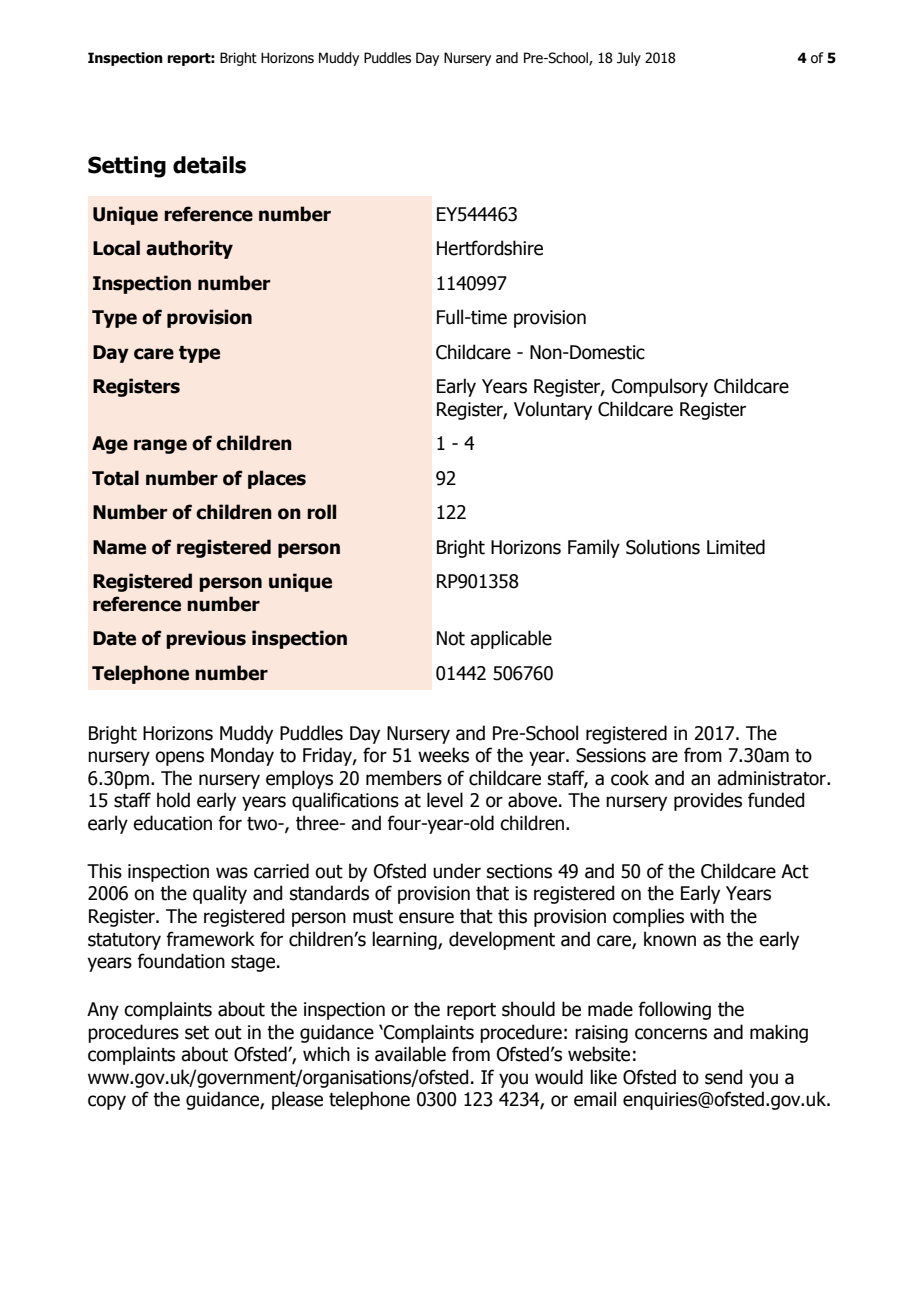 The image size is (924, 1308). What do you see at coordinates (553, 410) in the screenshot?
I see `Voluntary` at bounding box center [553, 410].
